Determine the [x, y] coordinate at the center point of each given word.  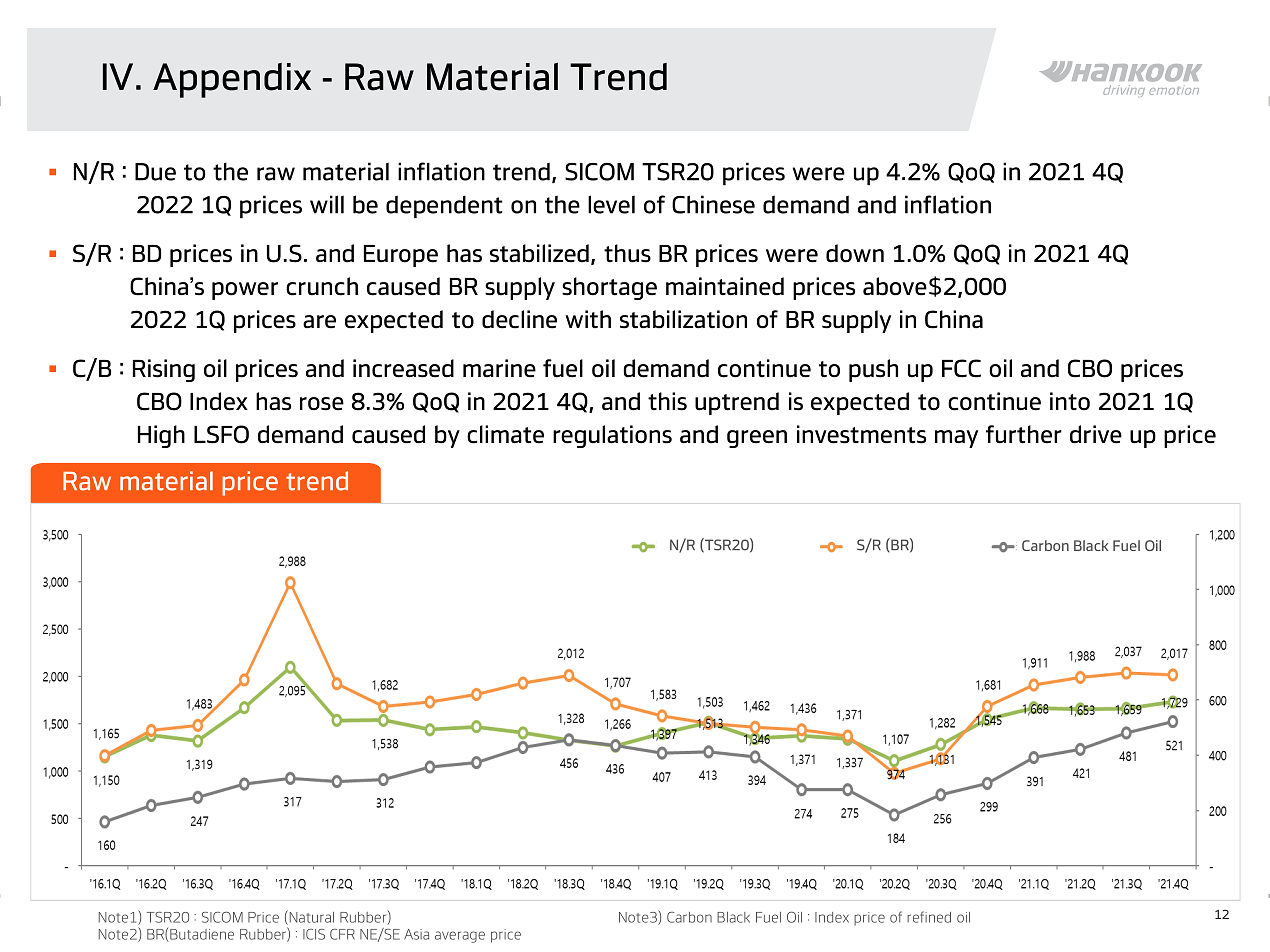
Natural [310, 917]
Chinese [713, 204]
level [611, 204]
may [956, 439]
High [161, 436]
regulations [612, 436]
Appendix [232, 80]
